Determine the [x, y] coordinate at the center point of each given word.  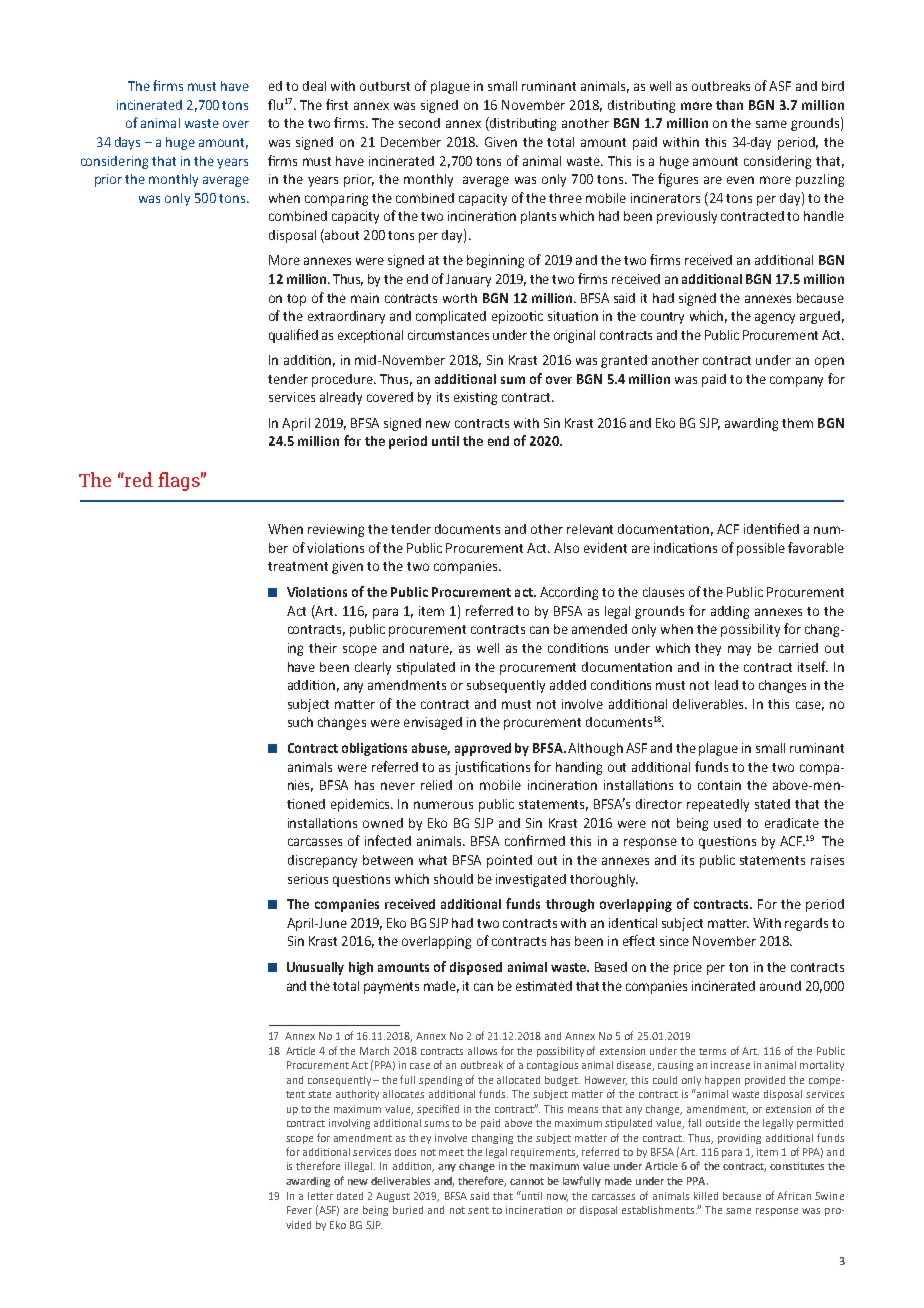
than [729, 105]
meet [451, 1152]
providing [739, 1139]
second [419, 123]
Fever [299, 1210]
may [739, 650]
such [300, 722]
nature [431, 649]
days [127, 143]
